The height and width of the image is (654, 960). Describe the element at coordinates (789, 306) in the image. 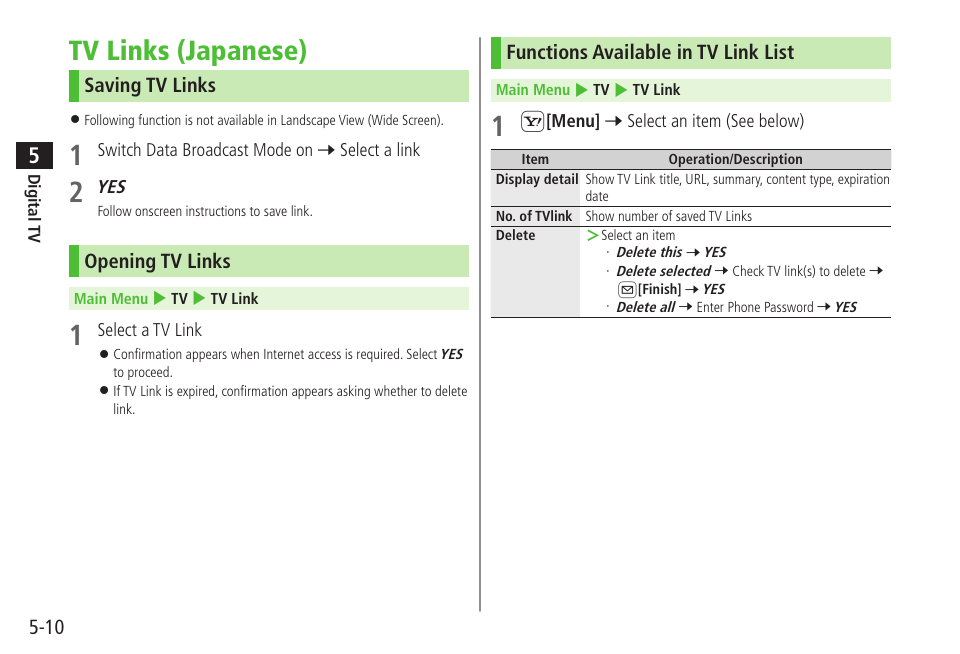

I see `Password` at that location.
